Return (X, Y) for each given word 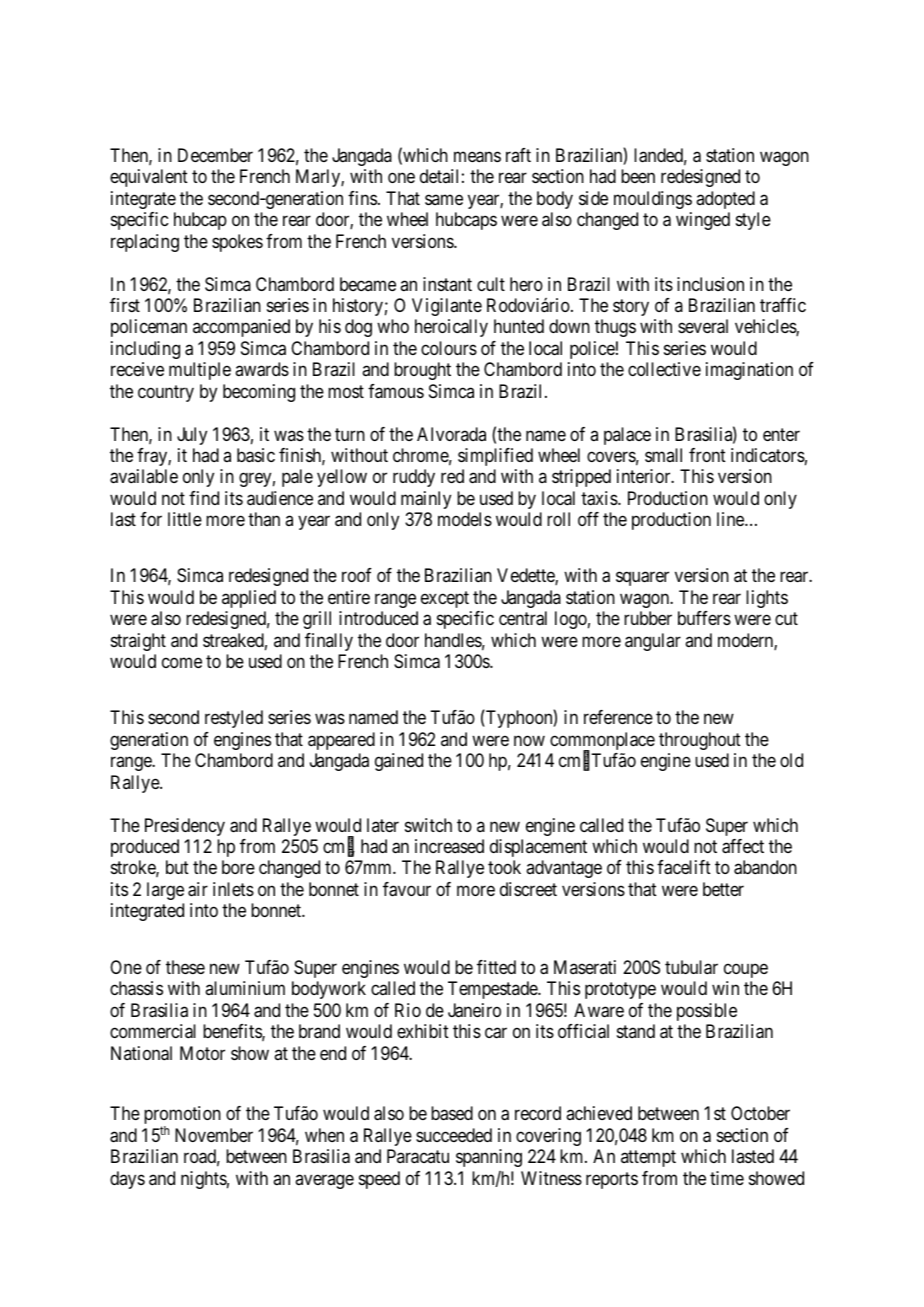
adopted (725, 200)
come (182, 663)
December (215, 155)
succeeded (454, 1135)
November (214, 1135)
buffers (704, 618)
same (444, 199)
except (445, 599)
